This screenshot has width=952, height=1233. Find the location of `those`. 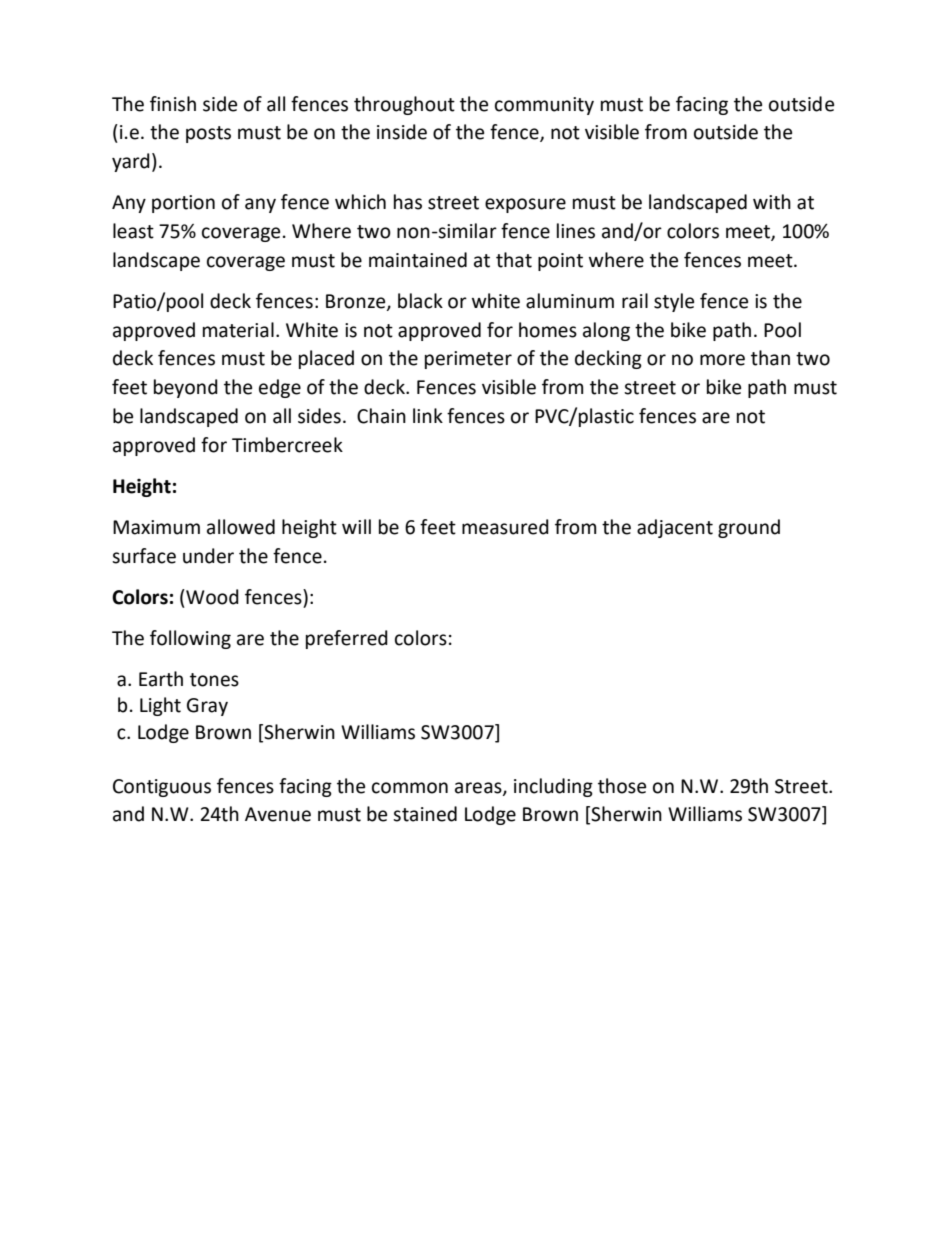

those is located at coordinates (622, 786).
